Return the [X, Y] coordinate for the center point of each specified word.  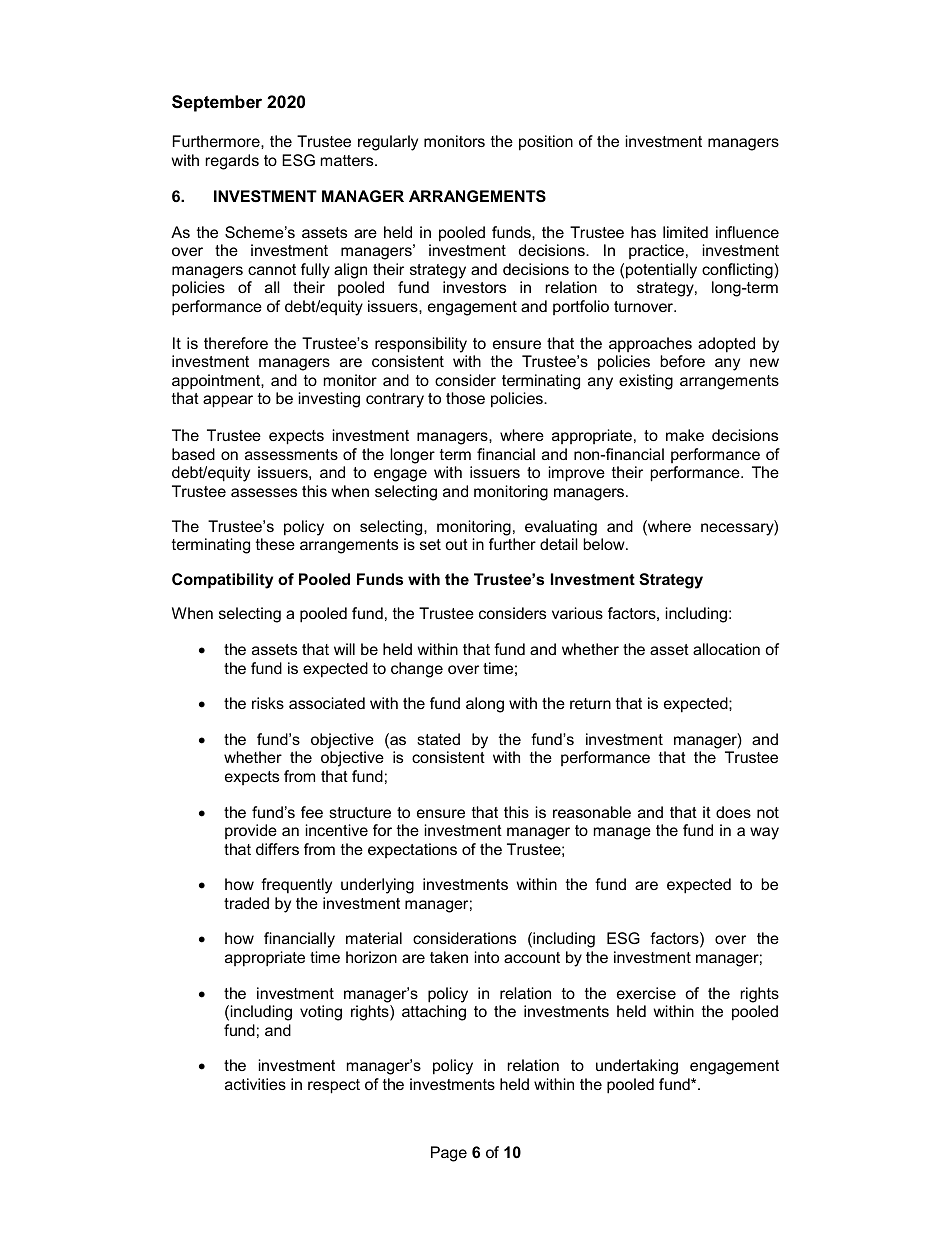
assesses [264, 492]
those [465, 398]
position [546, 143]
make [685, 435]
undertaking [637, 1067]
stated [438, 739]
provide [251, 831]
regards [232, 162]
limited [685, 232]
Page [449, 1154]
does [733, 812]
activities [255, 1084]
